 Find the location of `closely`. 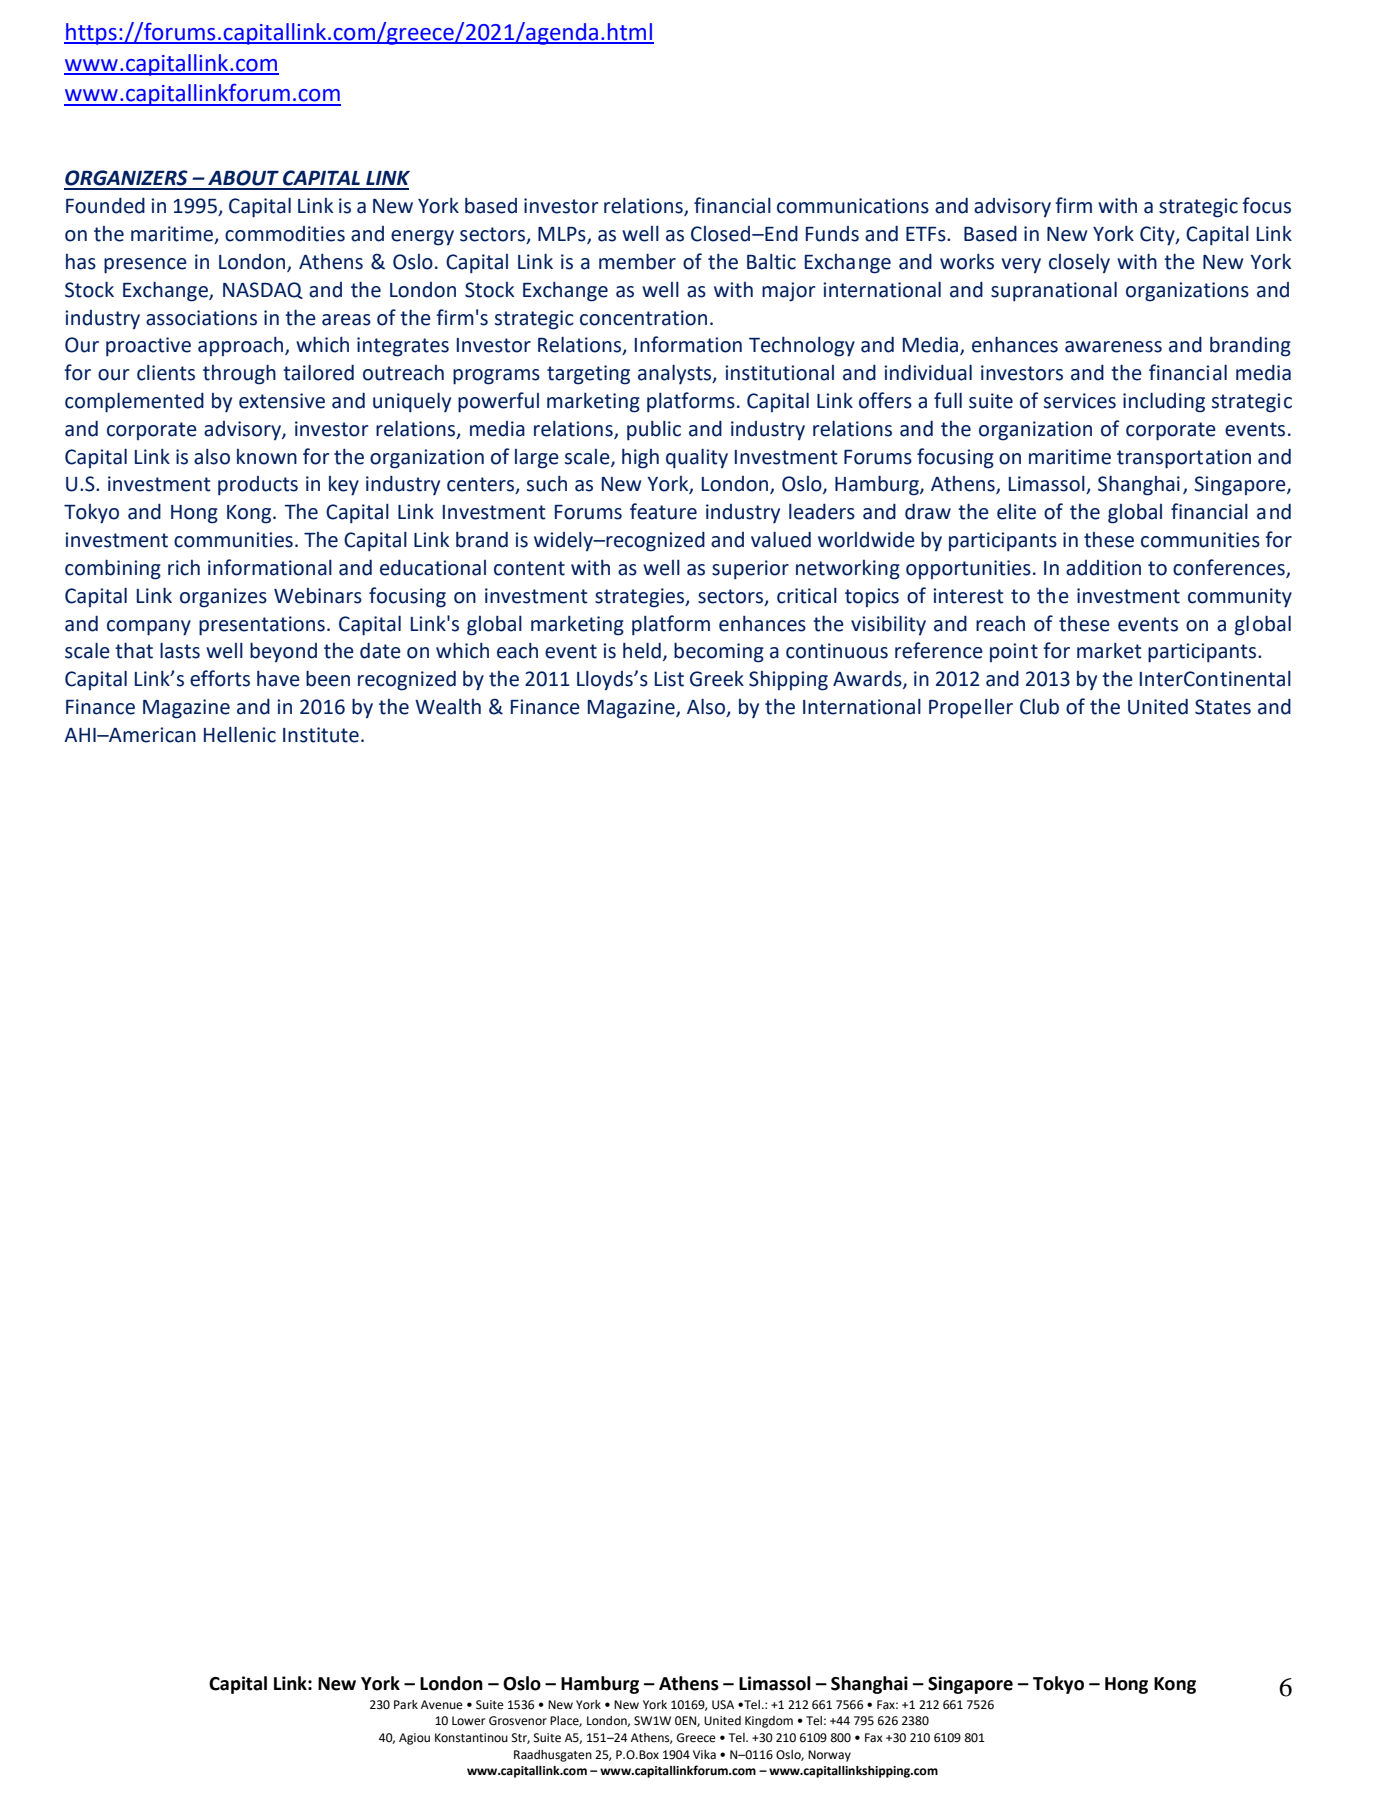

closely is located at coordinates (1079, 263).
